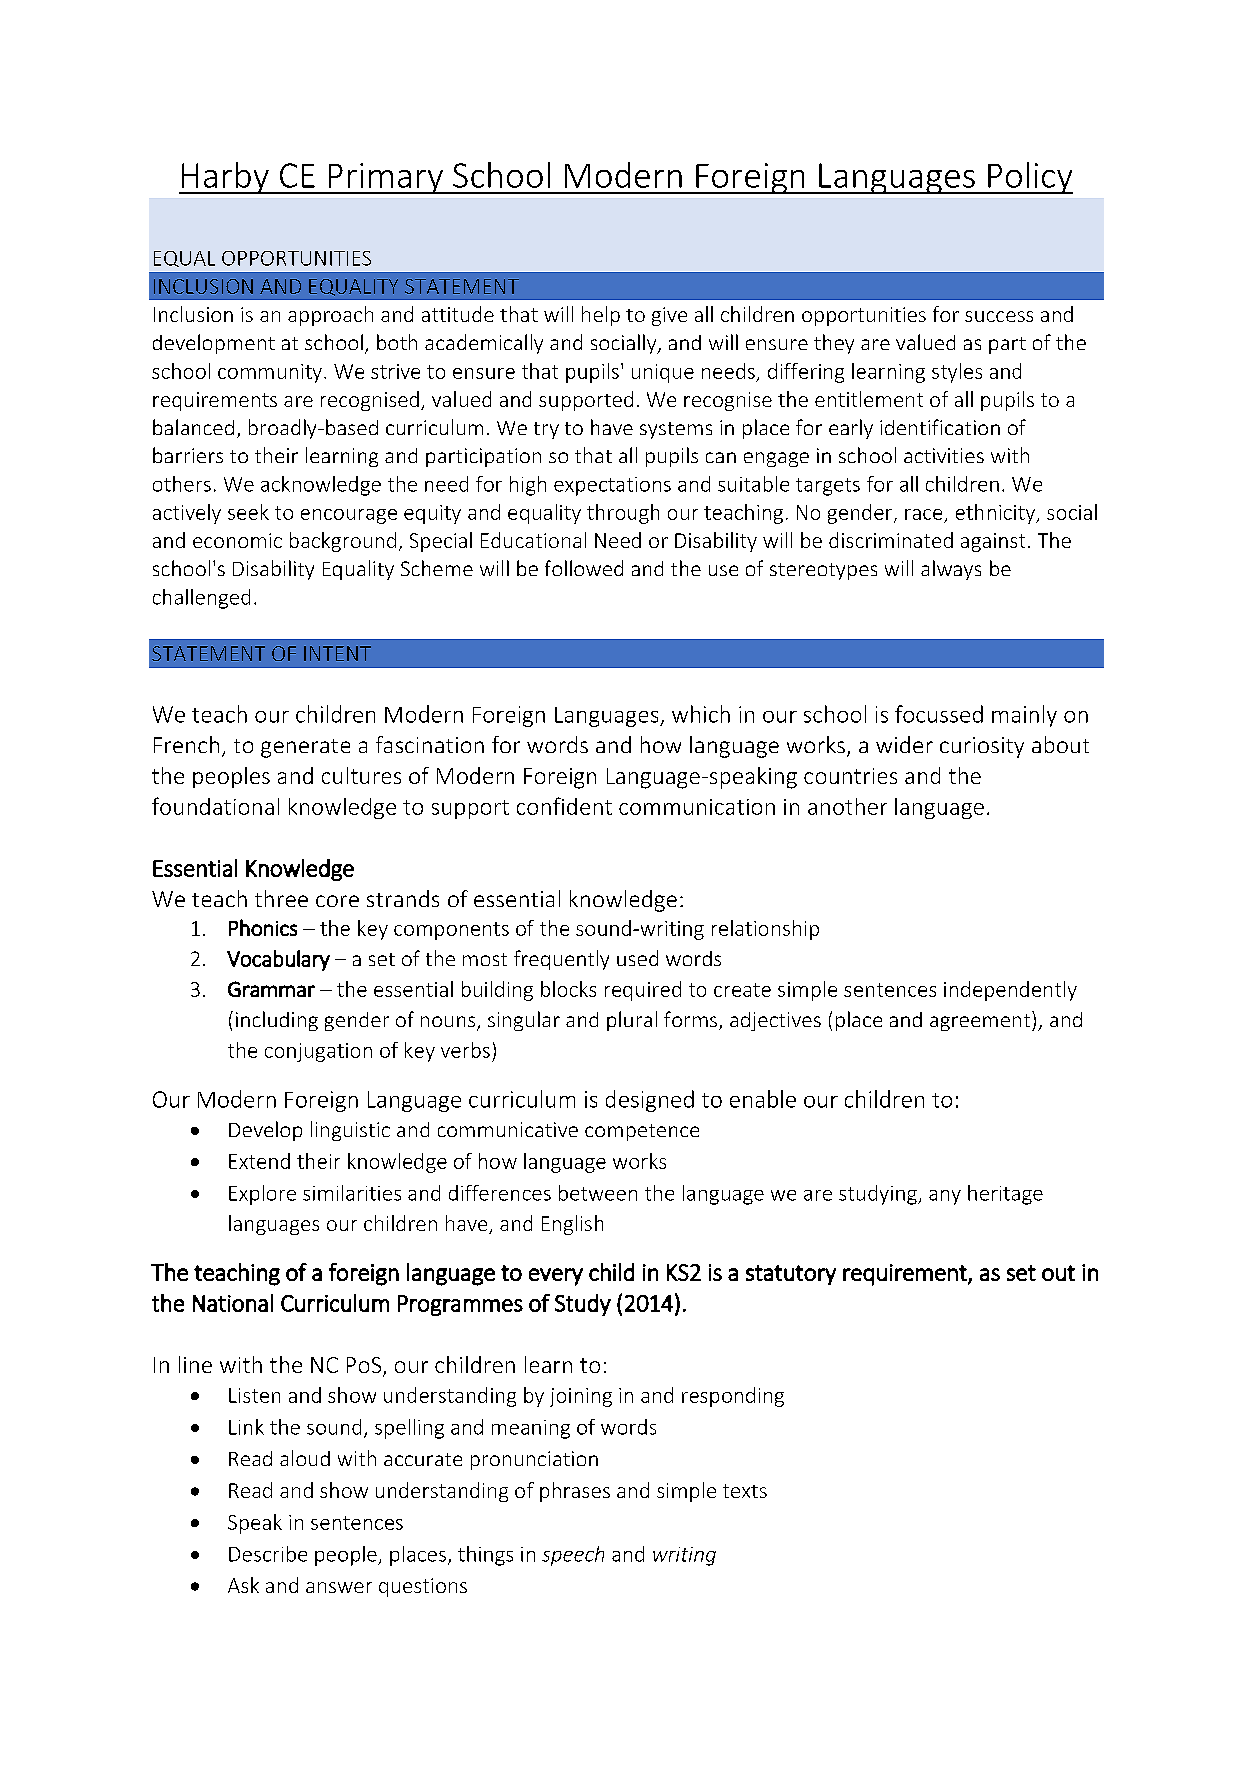 The width and height of the screenshot is (1253, 1771). I want to click on texts, so click(745, 1491).
